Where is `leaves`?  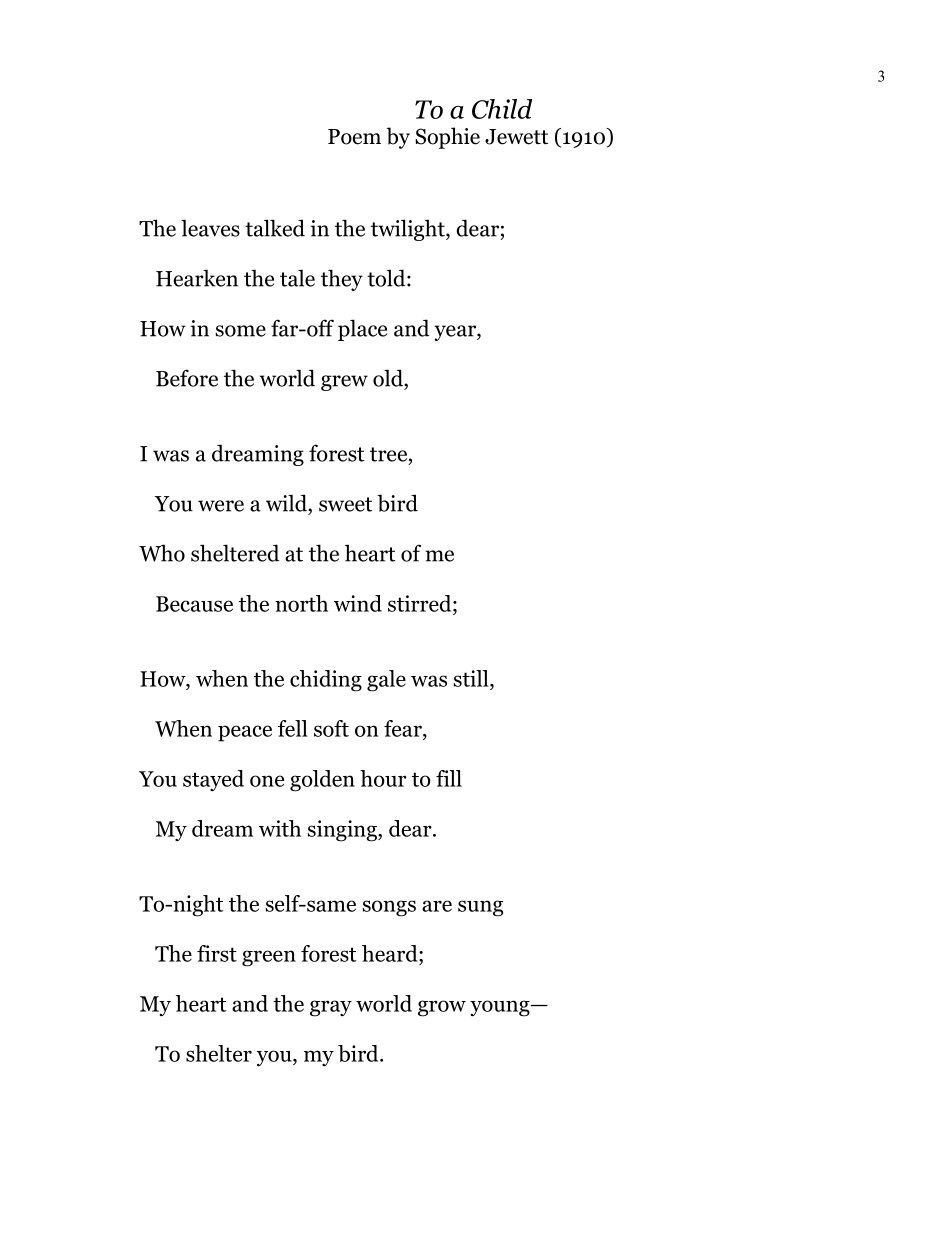 leaves is located at coordinates (210, 228).
